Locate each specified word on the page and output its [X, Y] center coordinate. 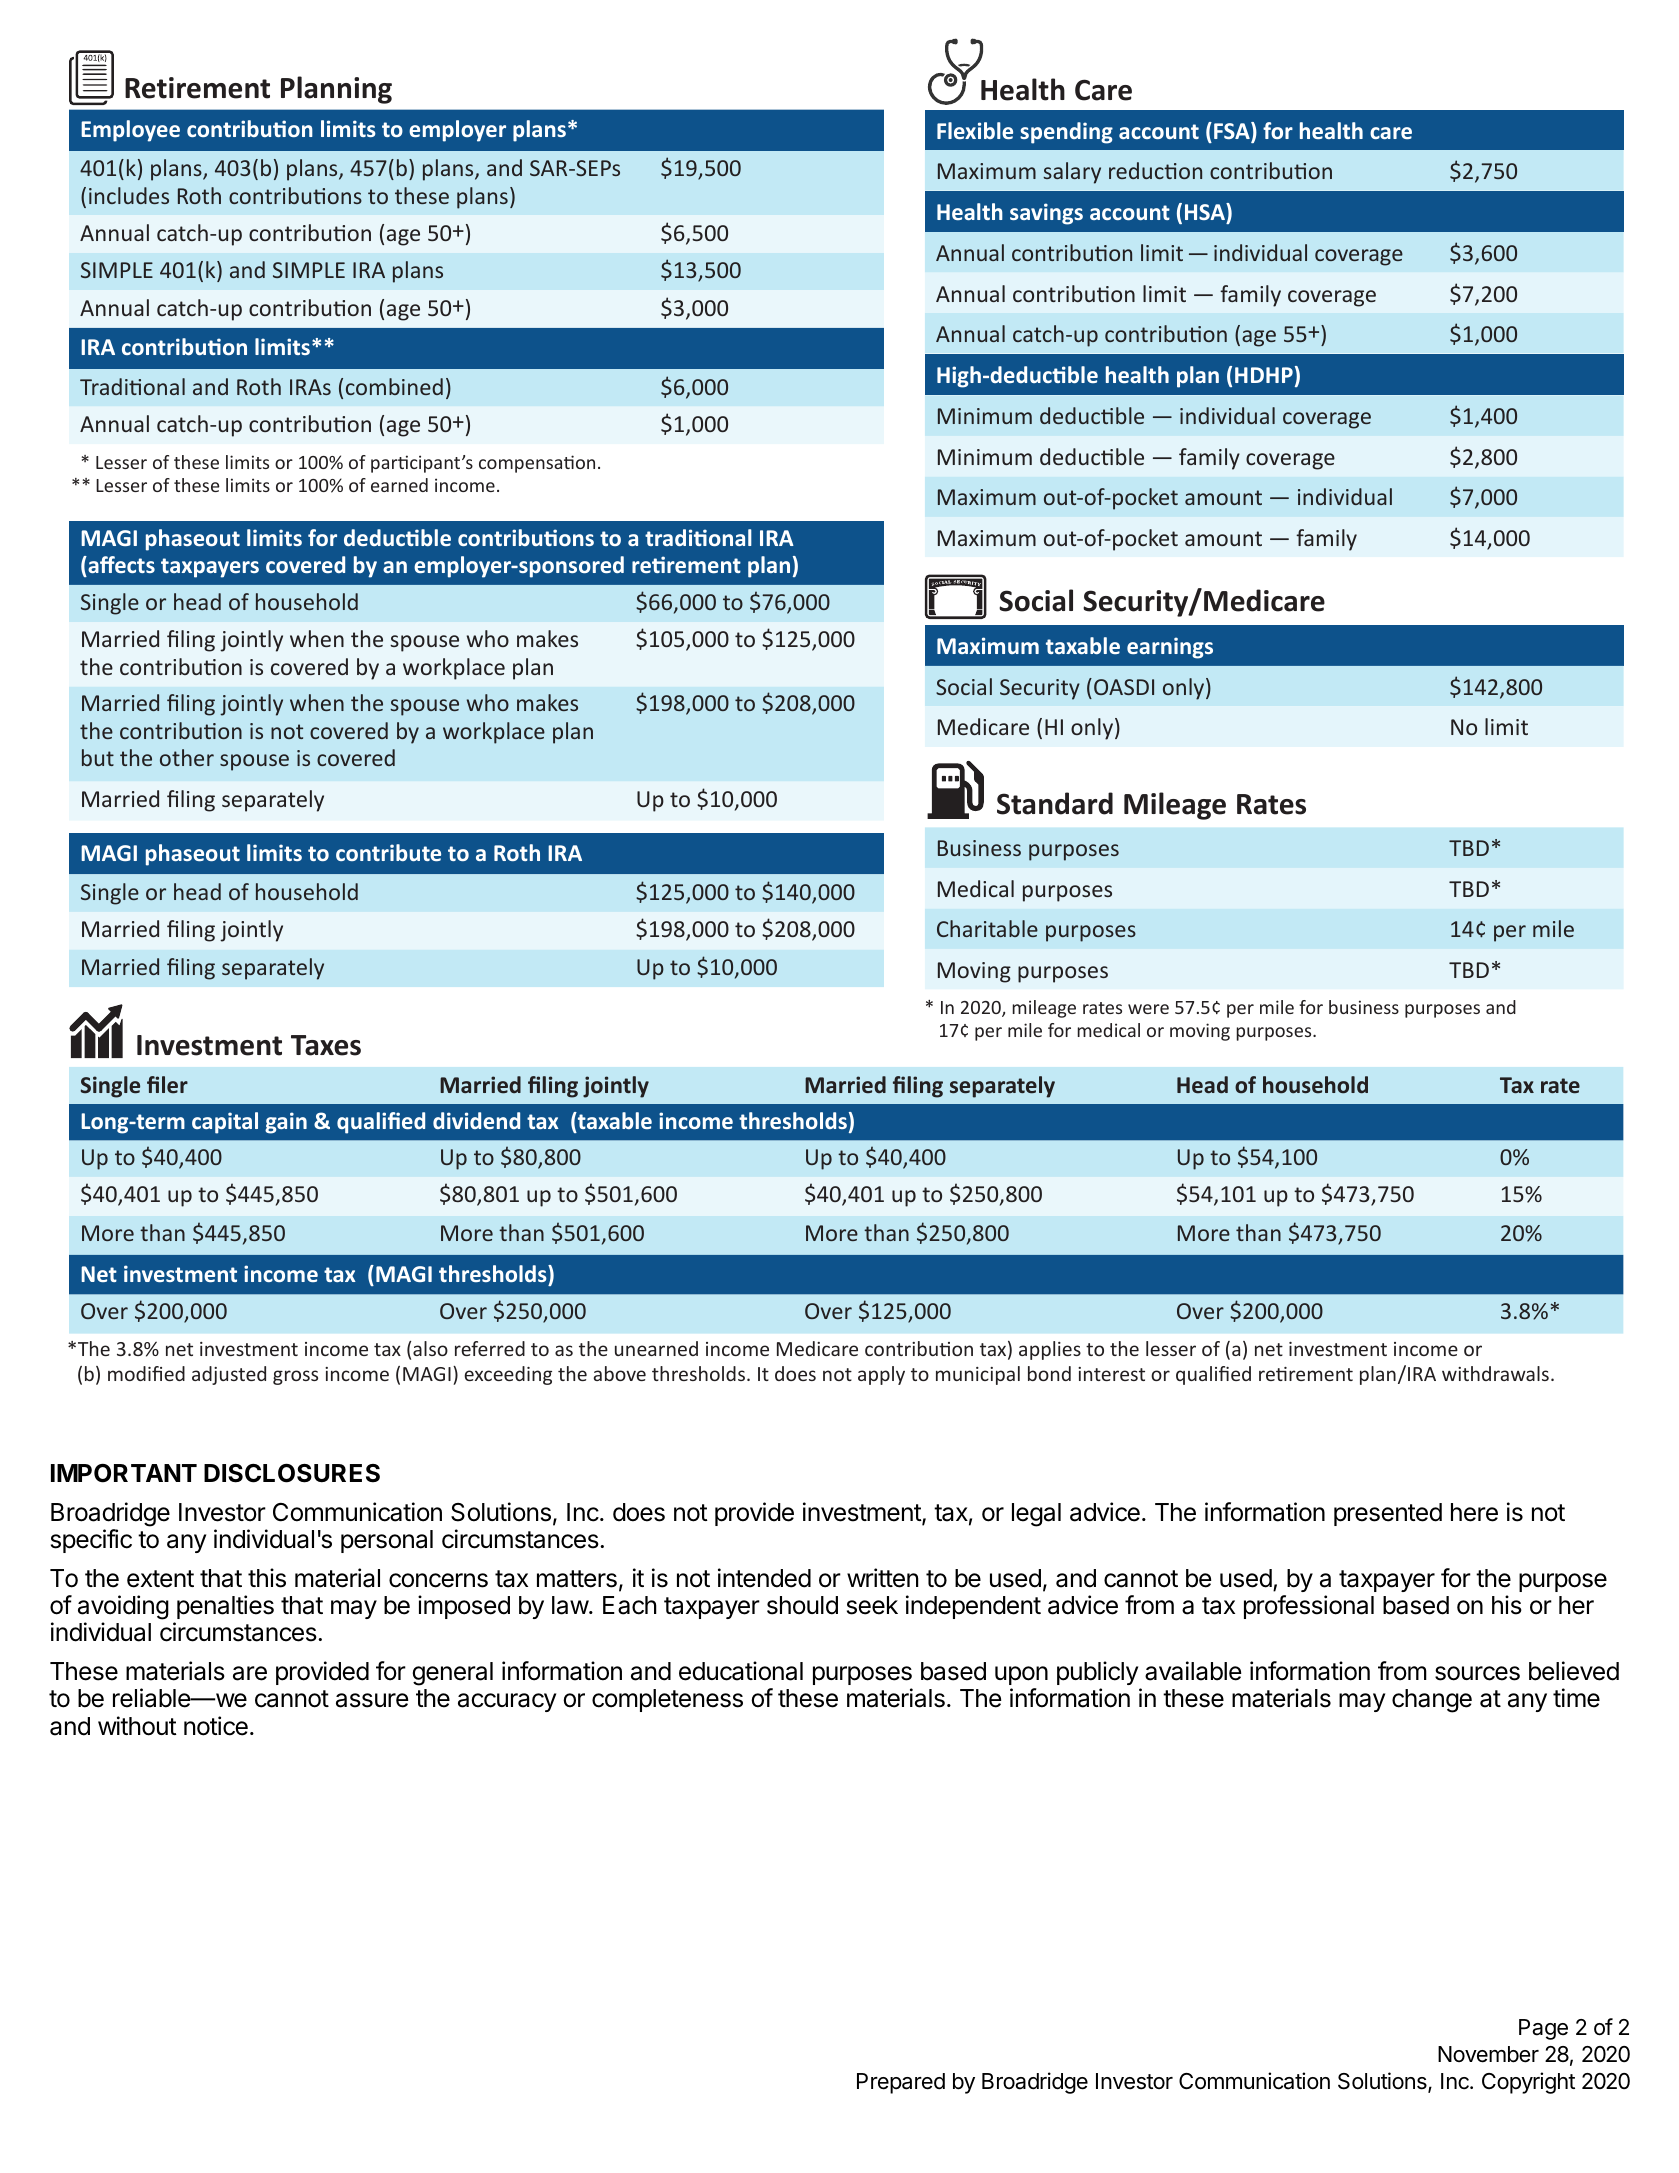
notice [216, 1726]
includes [129, 195]
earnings [1170, 648]
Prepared [901, 2083]
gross [295, 1377]
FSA [1233, 132]
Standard [1055, 803]
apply [881, 1375]
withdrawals [1495, 1373]
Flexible [975, 130]
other [187, 757]
